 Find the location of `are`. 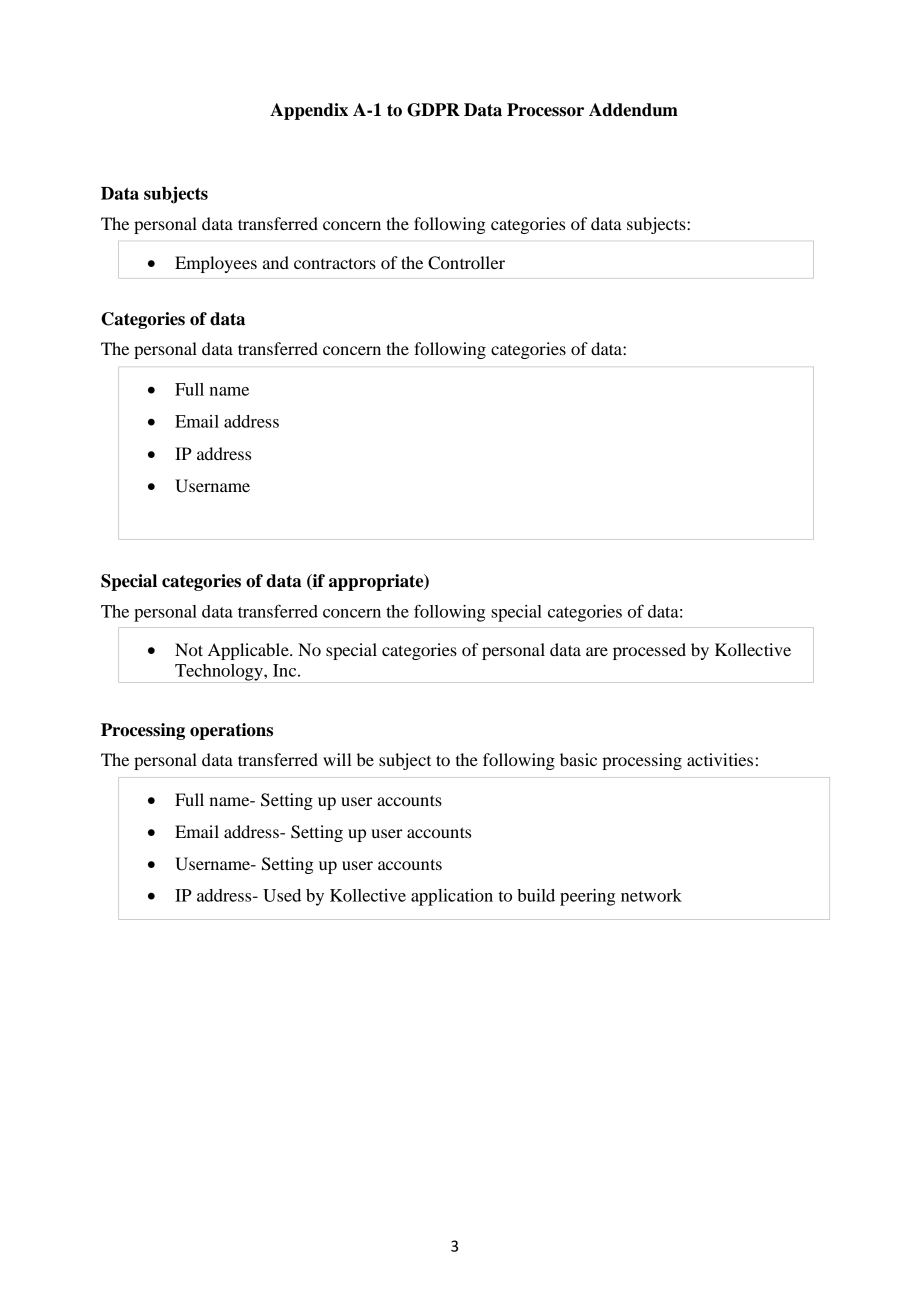

are is located at coordinates (597, 651).
